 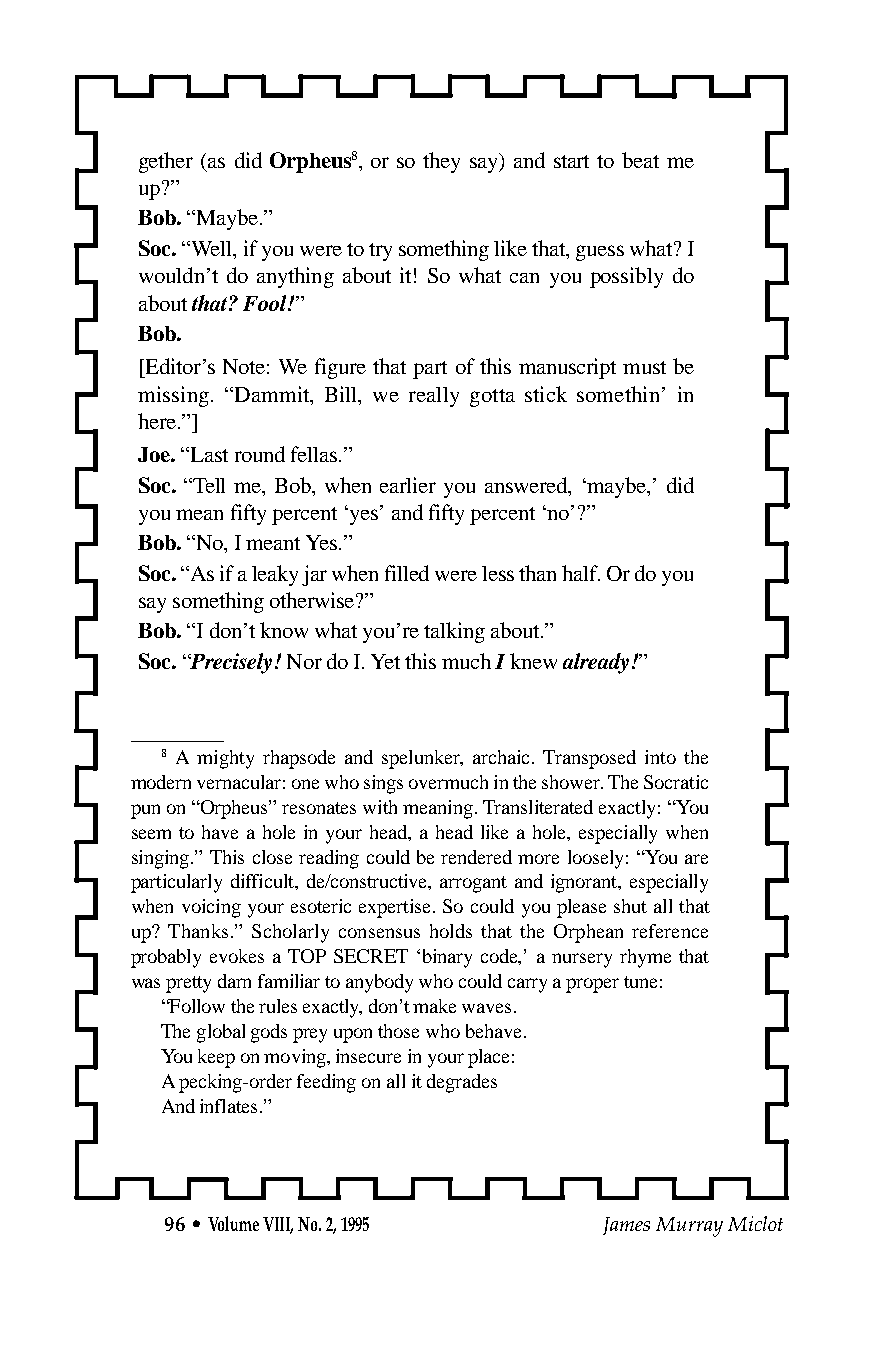 I want to click on gether, so click(x=166, y=162).
